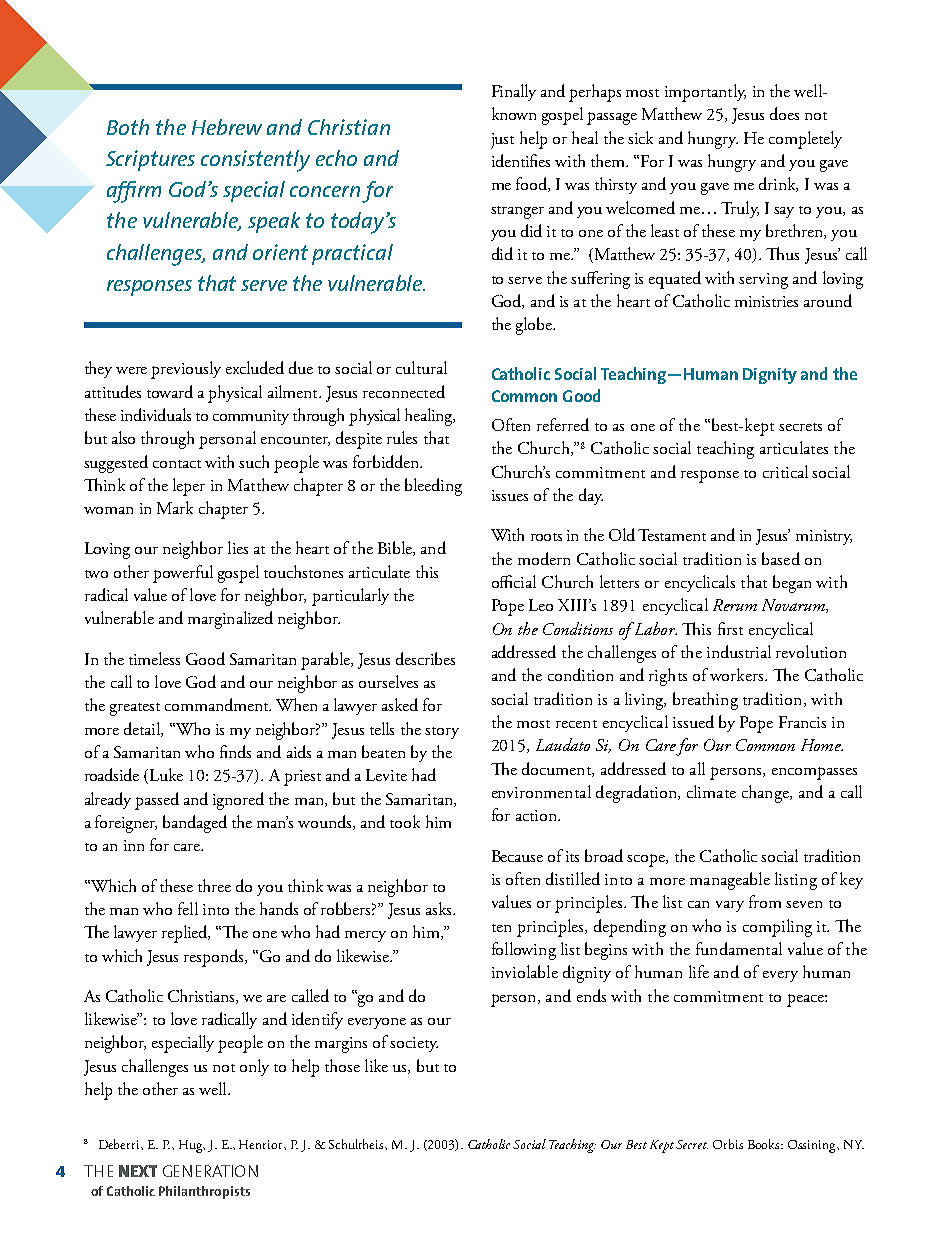 The height and width of the screenshot is (1233, 952). Describe the element at coordinates (785, 471) in the screenshot. I see `critical` at that location.
